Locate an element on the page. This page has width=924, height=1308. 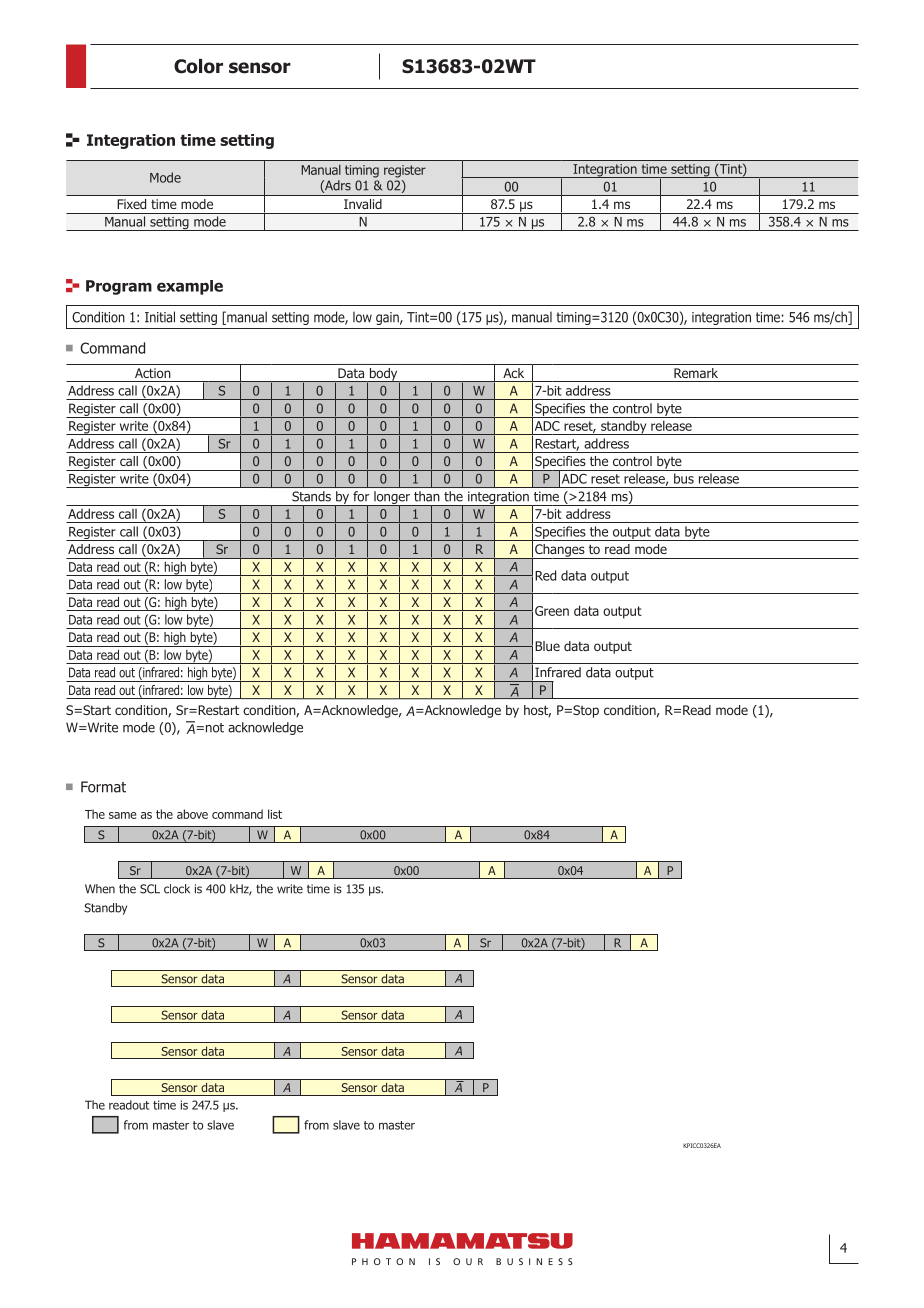
Green is located at coordinates (552, 611).
